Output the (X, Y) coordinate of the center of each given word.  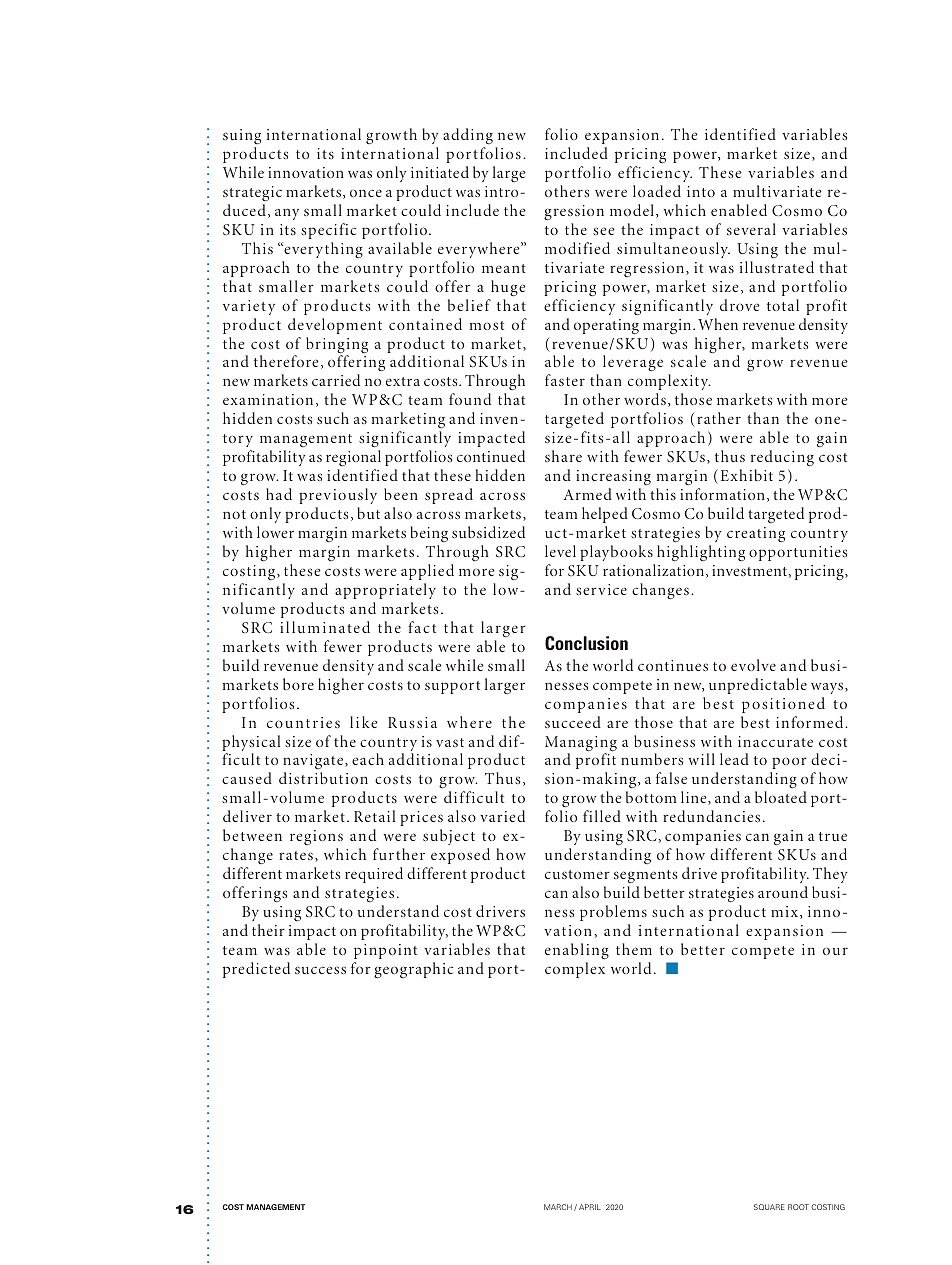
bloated (781, 797)
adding (468, 136)
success (320, 970)
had (279, 494)
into (701, 191)
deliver (247, 816)
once (366, 193)
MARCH (558, 1207)
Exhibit (747, 475)
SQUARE (769, 1207)
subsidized (488, 532)
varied (502, 816)
